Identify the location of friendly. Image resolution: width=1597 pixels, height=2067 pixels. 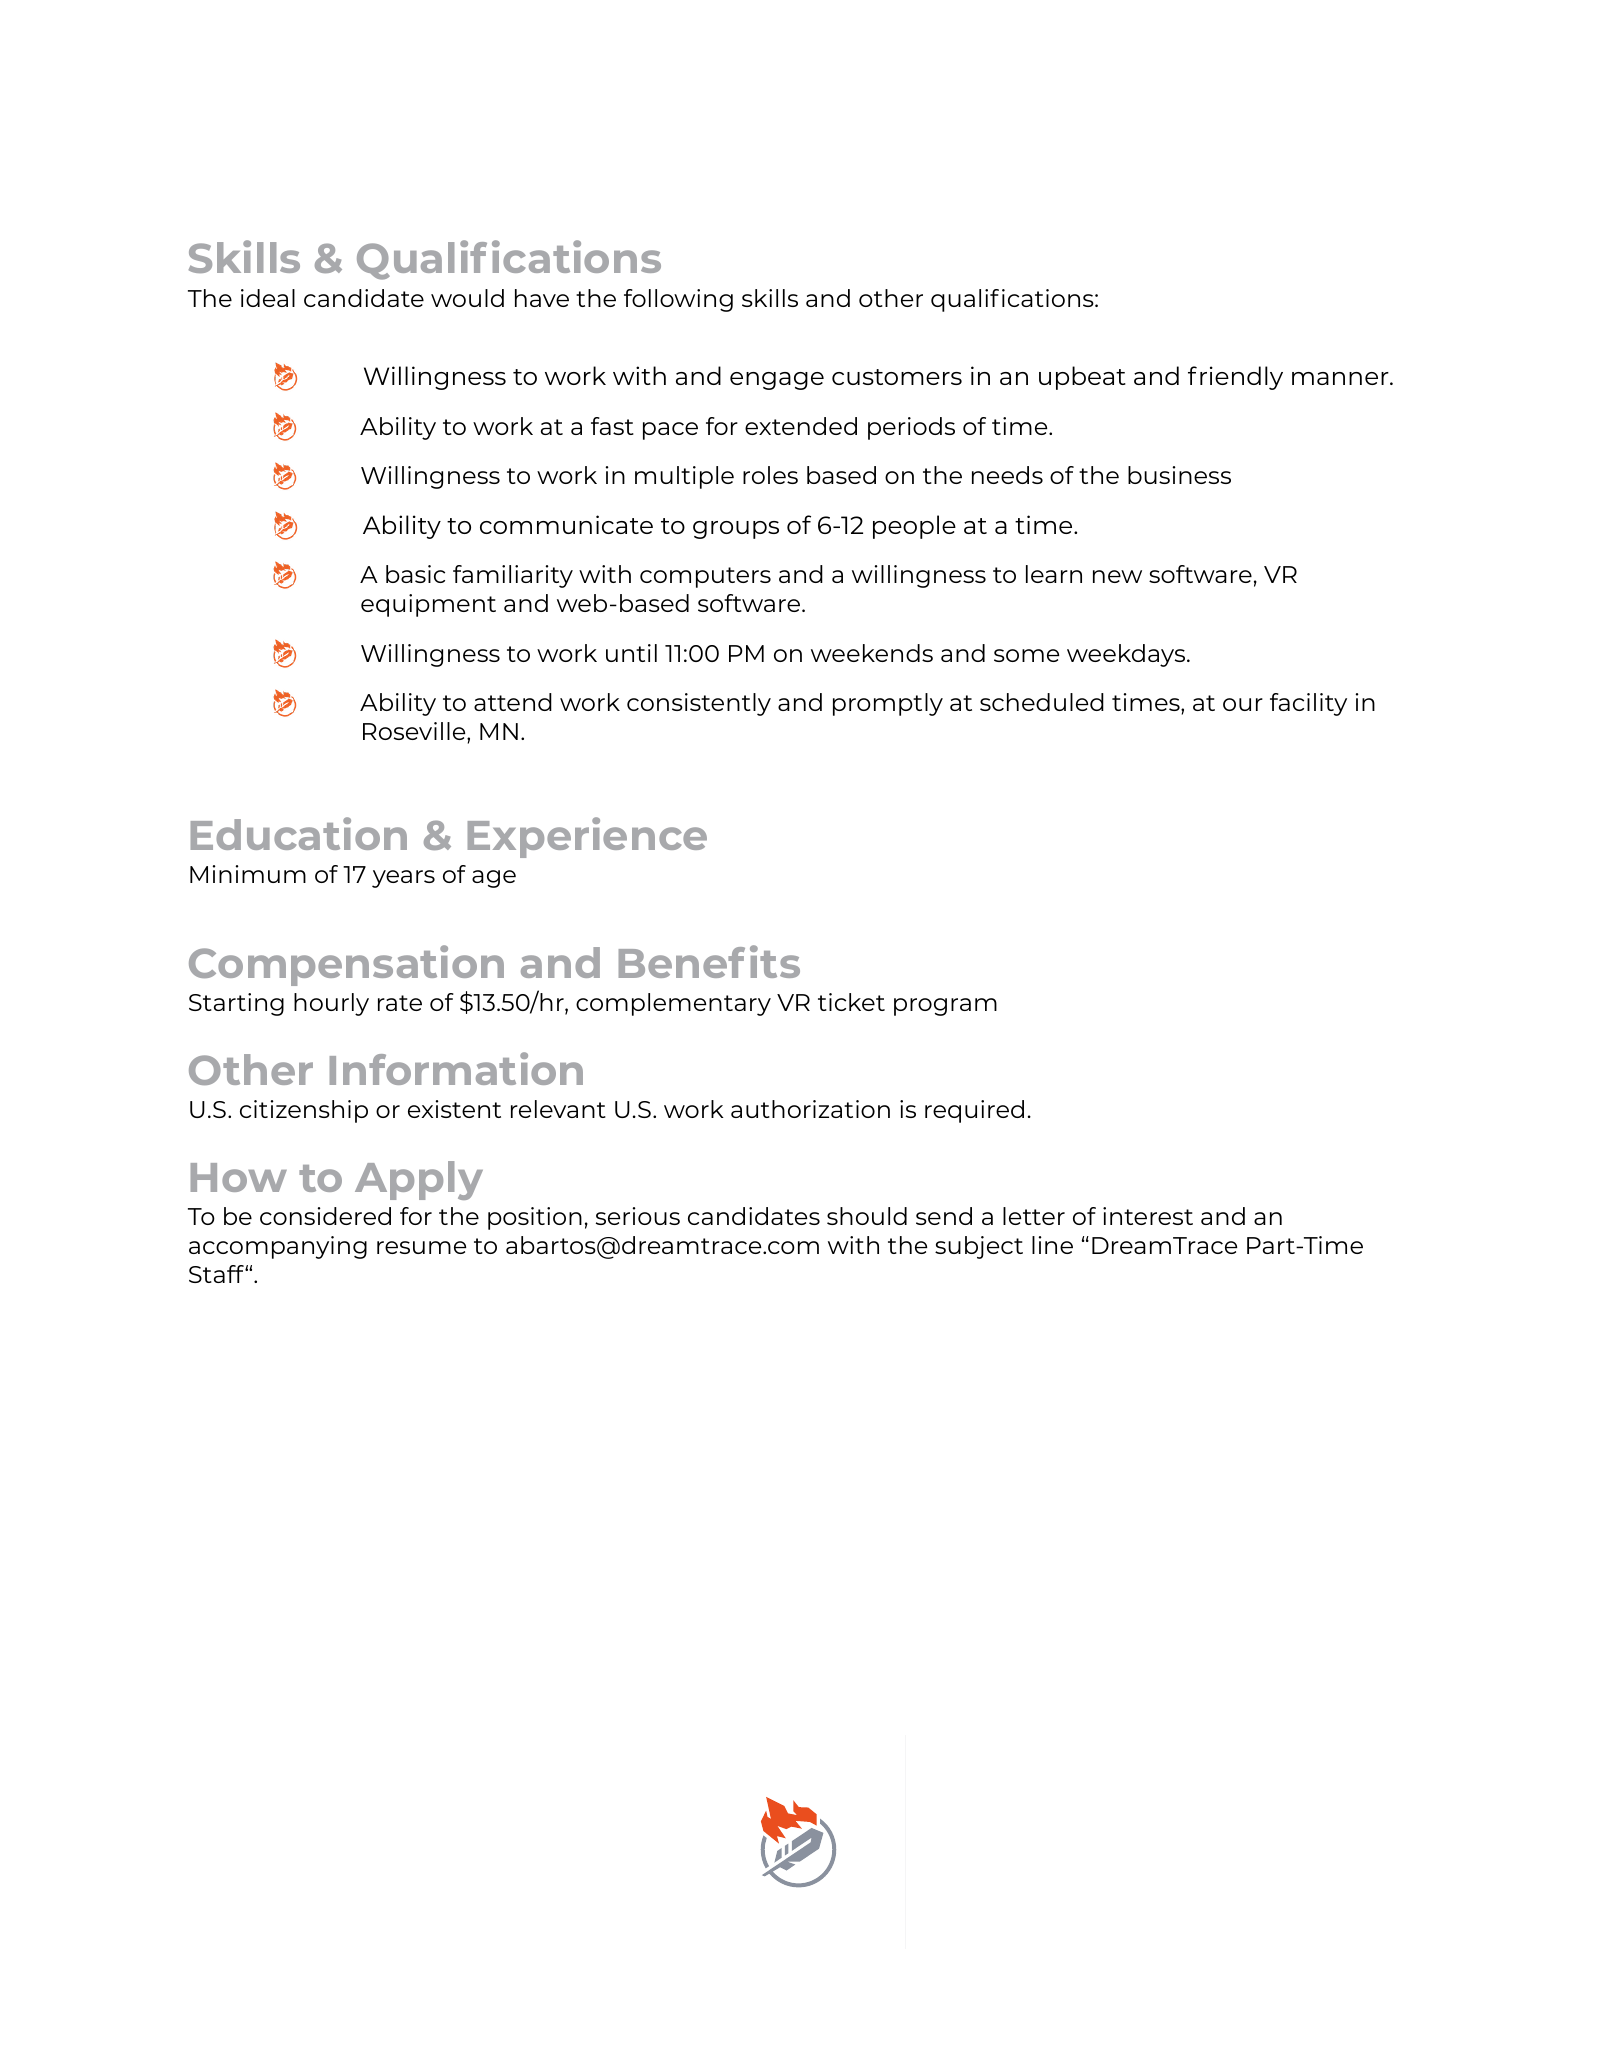
(1235, 378).
